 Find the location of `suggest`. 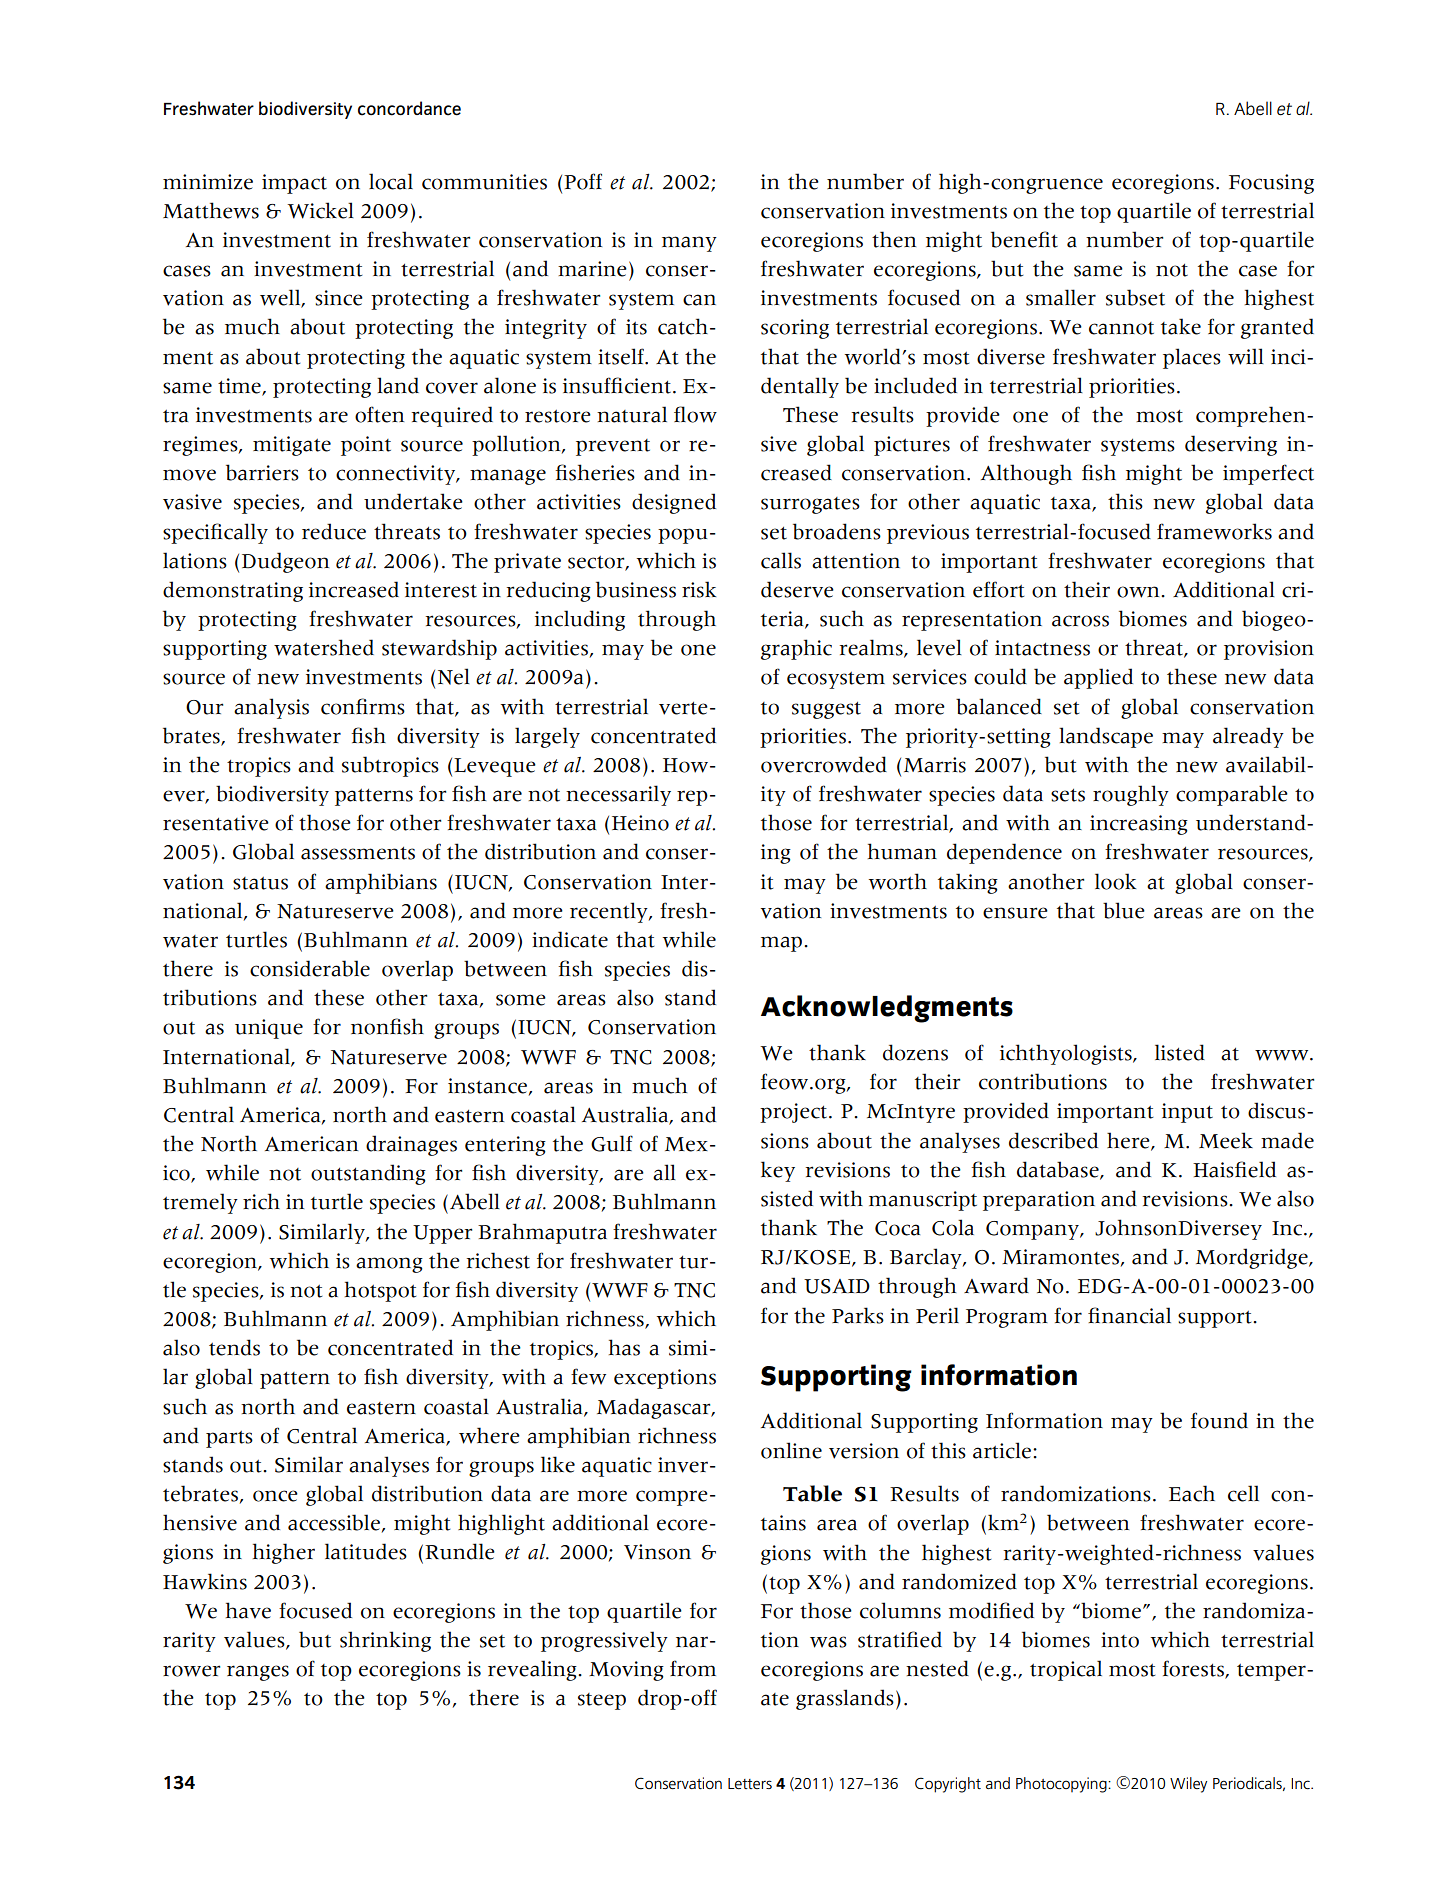

suggest is located at coordinates (826, 710).
